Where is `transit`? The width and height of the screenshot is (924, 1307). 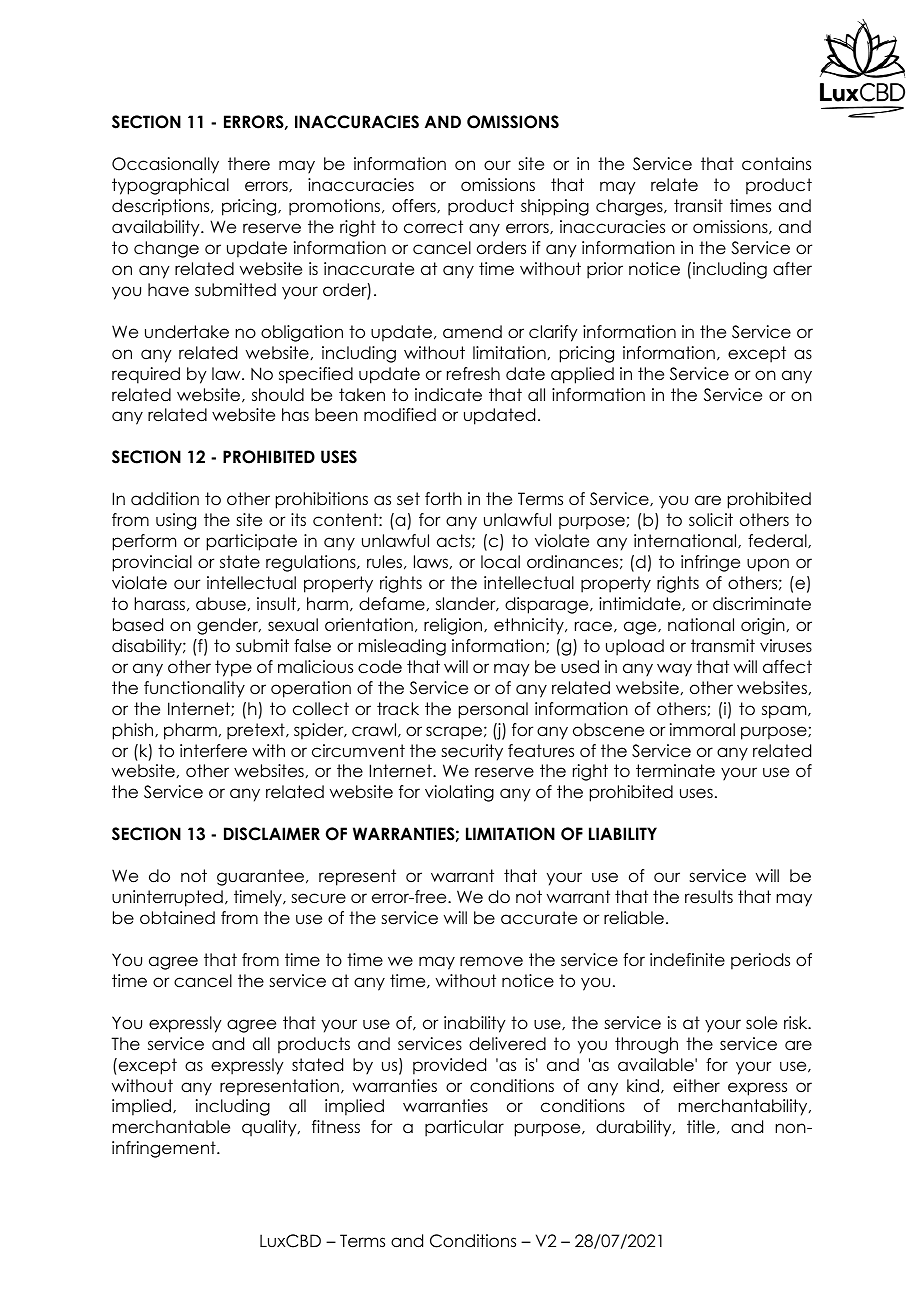 transit is located at coordinates (698, 206).
